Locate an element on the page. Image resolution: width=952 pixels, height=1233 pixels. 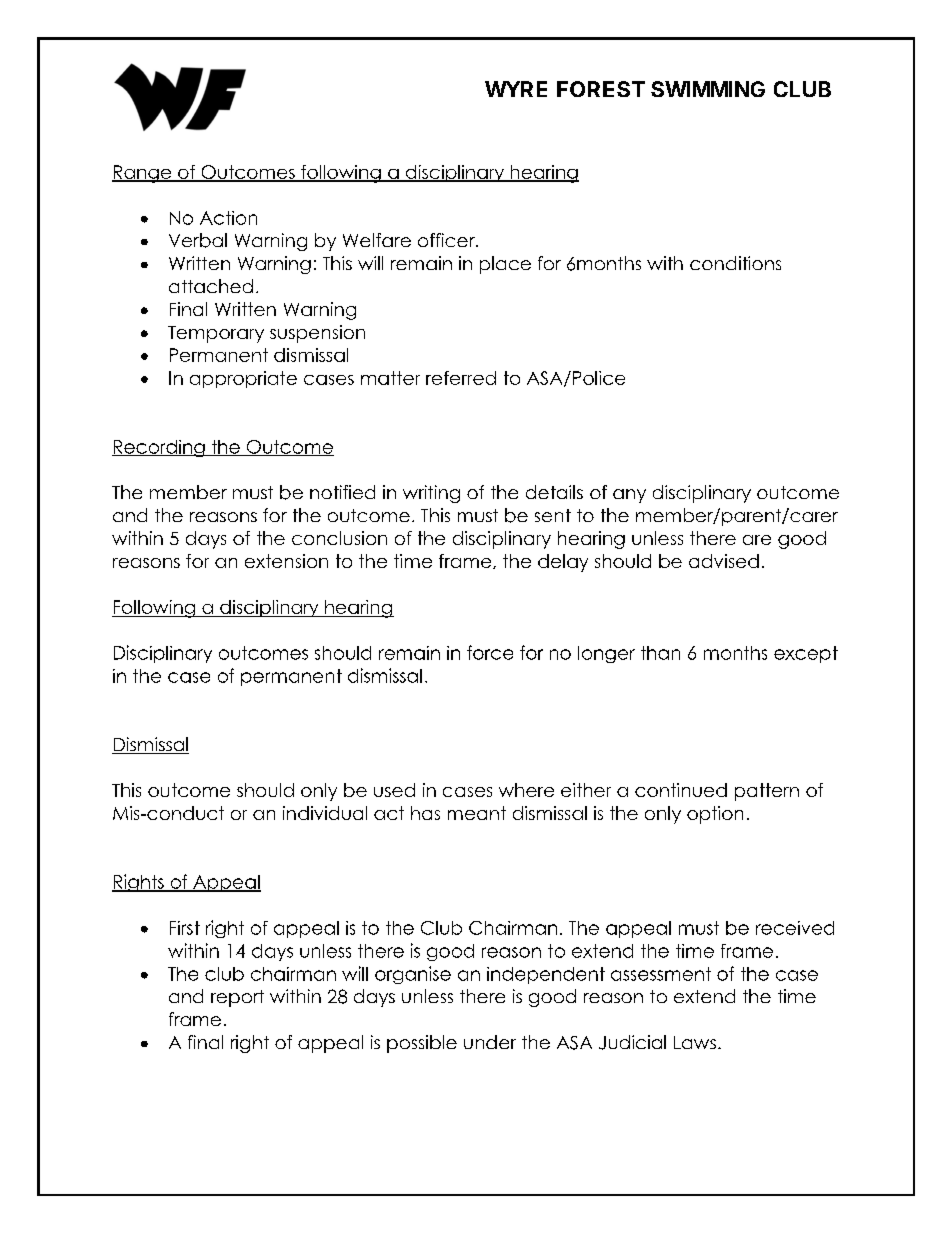
any is located at coordinates (629, 496).
